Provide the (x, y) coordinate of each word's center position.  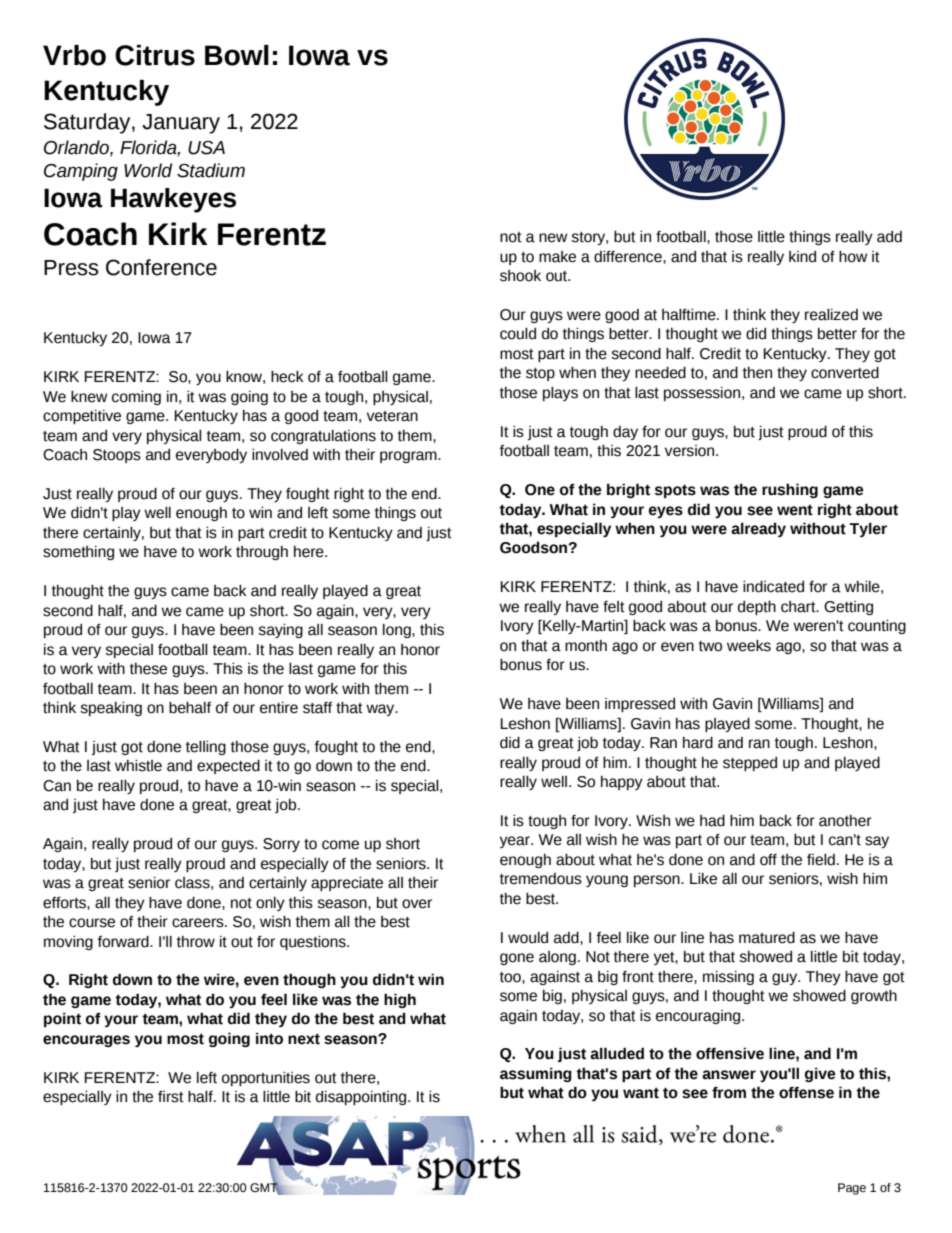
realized (831, 315)
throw (196, 942)
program (409, 457)
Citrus (155, 55)
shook (520, 276)
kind (802, 257)
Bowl (237, 55)
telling (206, 748)
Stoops (117, 456)
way (381, 710)
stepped (750, 764)
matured (767, 938)
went (795, 510)
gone (517, 959)
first (171, 1097)
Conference (161, 267)
